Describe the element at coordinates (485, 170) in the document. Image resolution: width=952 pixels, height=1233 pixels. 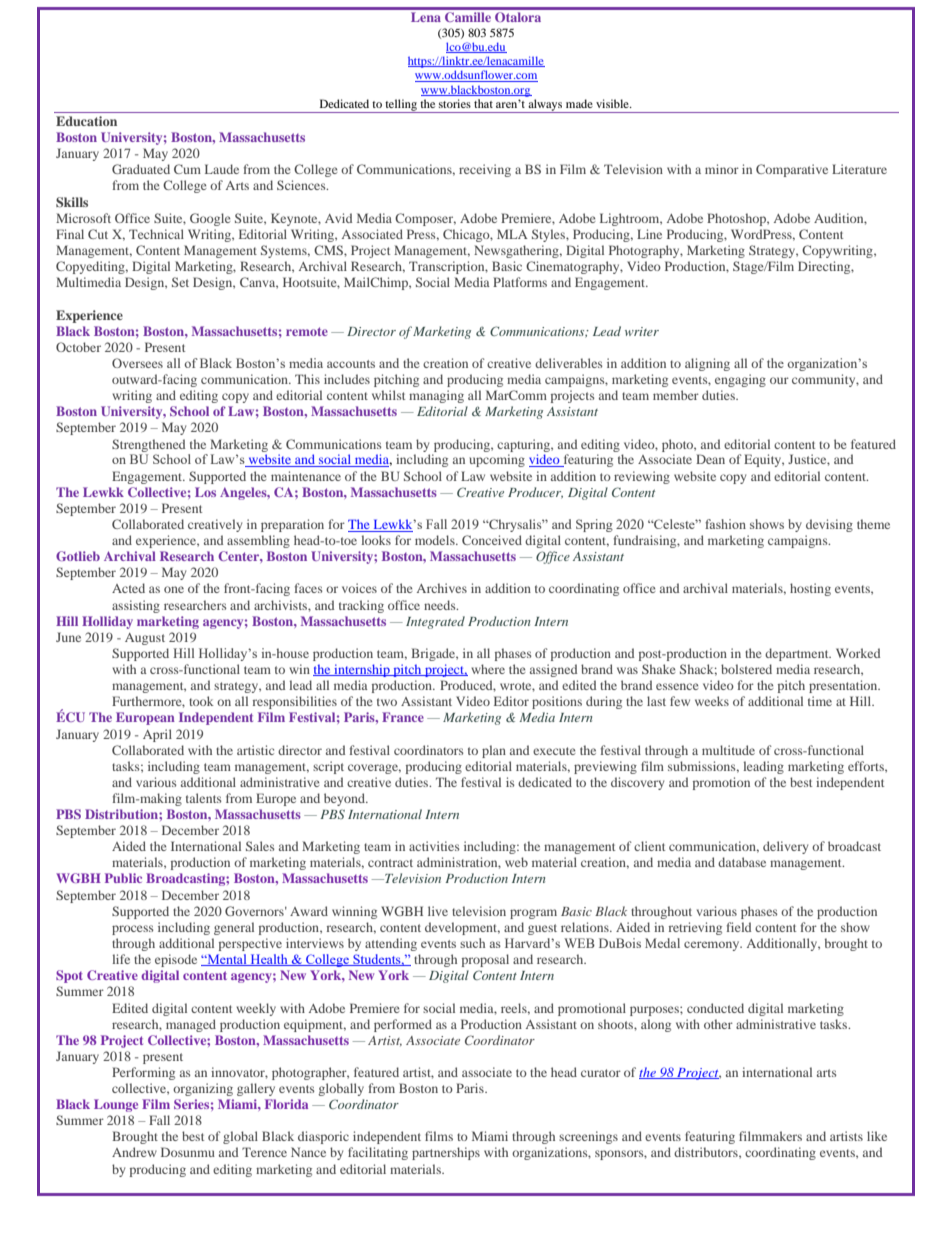
I see `receiving` at that location.
